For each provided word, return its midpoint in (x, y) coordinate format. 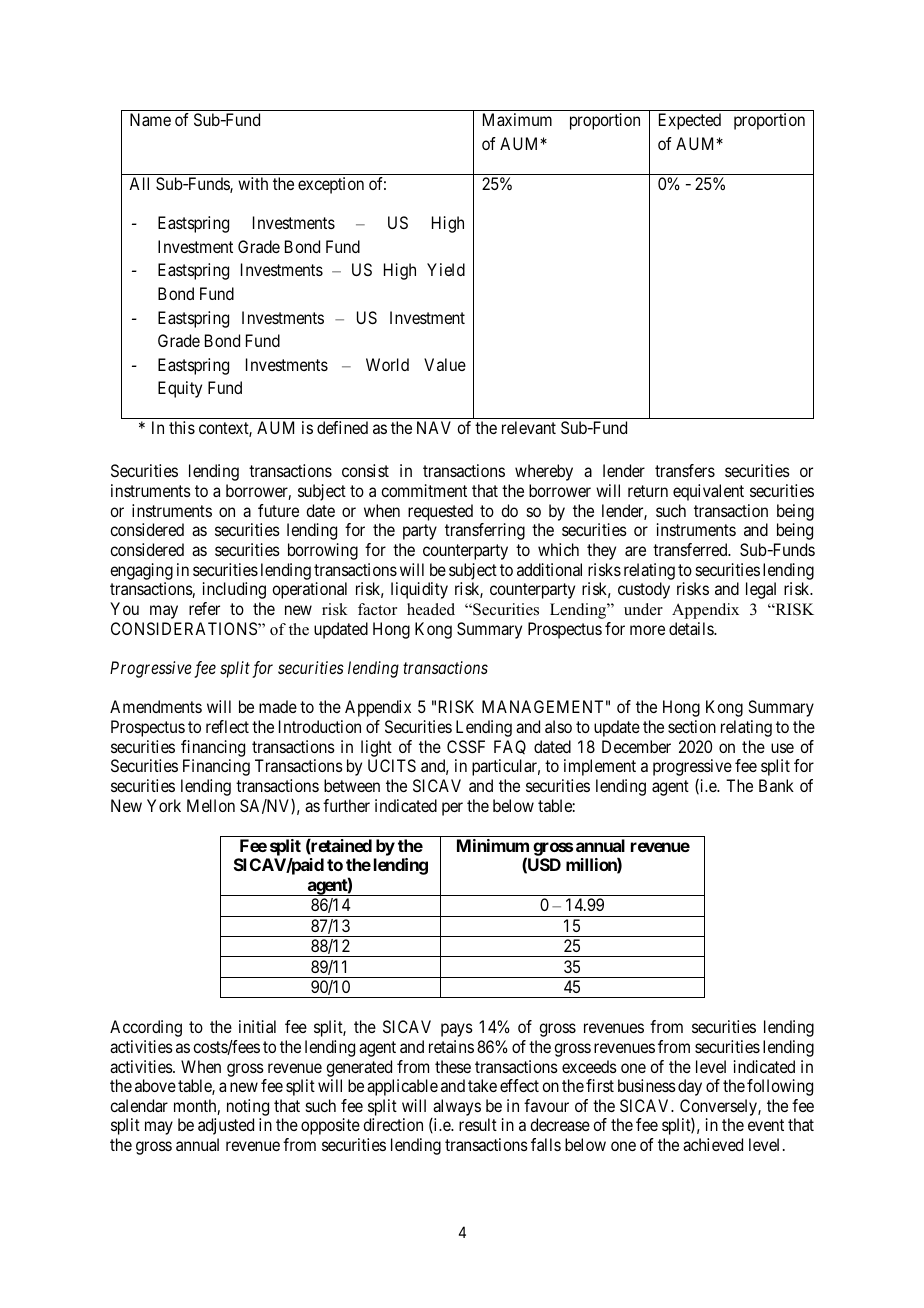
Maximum (517, 119)
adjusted (226, 1126)
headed (431, 609)
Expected (690, 121)
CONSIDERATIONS (185, 628)
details (692, 628)
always (457, 1107)
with (253, 183)
